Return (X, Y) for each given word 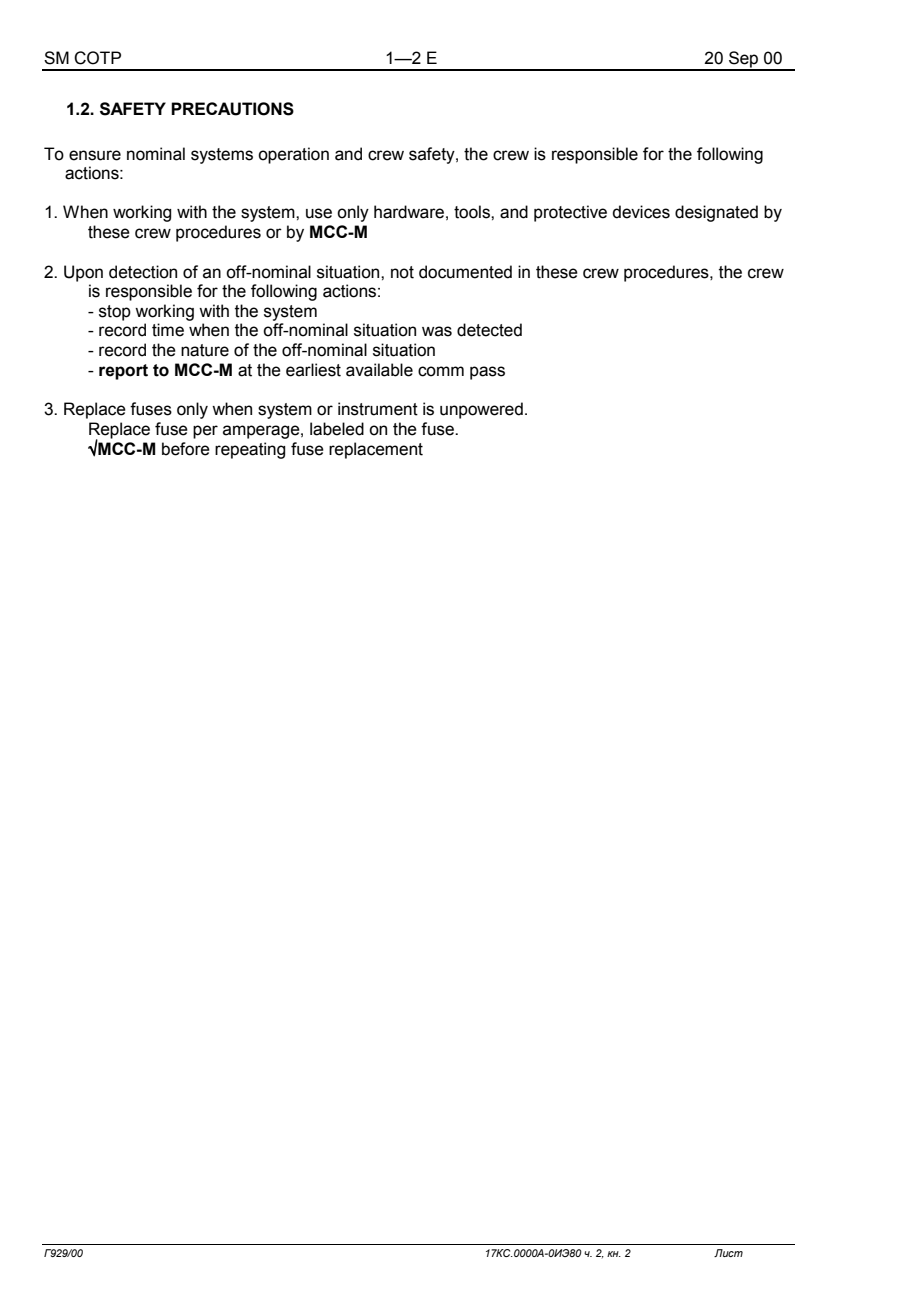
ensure (95, 155)
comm (441, 371)
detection (143, 272)
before (186, 449)
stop (115, 313)
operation (293, 155)
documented (465, 272)
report (123, 372)
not (402, 272)
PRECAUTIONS (232, 109)
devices (641, 212)
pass (487, 373)
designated (716, 213)
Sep (744, 60)
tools (473, 212)
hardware (409, 212)
